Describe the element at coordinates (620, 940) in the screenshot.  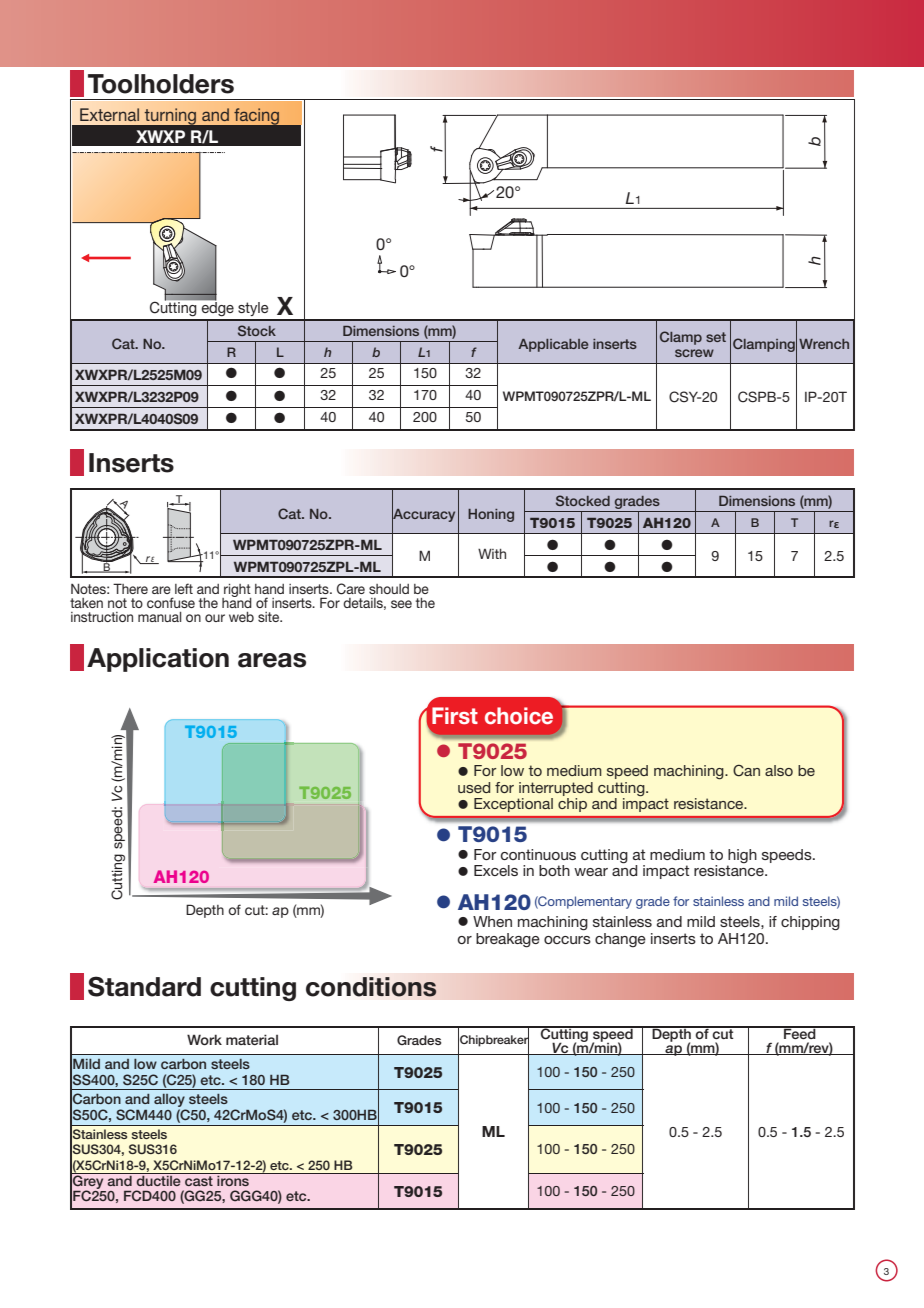
I see `change` at that location.
